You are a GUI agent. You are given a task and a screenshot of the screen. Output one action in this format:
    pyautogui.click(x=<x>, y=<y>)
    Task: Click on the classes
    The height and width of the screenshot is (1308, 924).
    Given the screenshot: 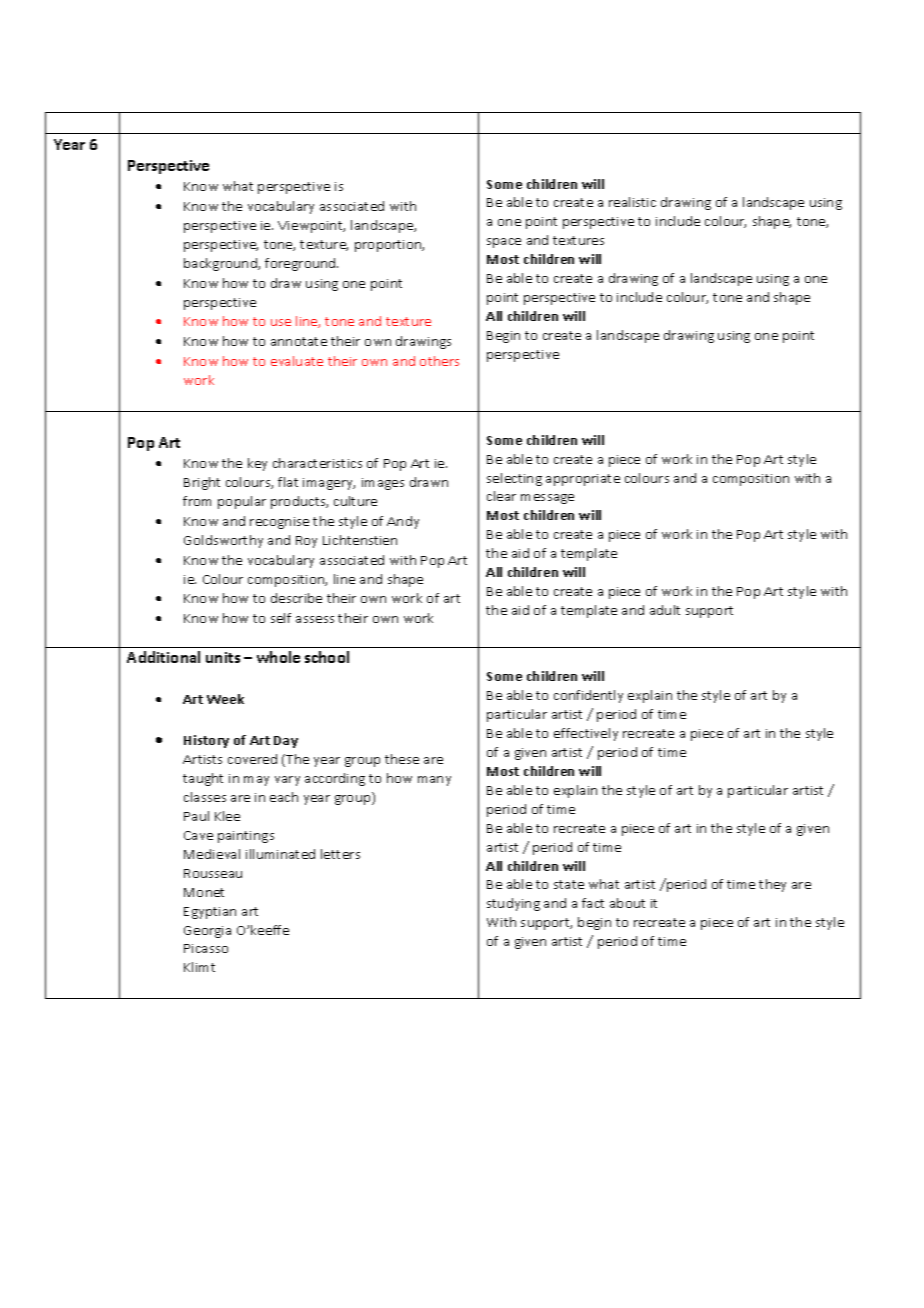 What is the action you would take?
    pyautogui.click(x=205, y=797)
